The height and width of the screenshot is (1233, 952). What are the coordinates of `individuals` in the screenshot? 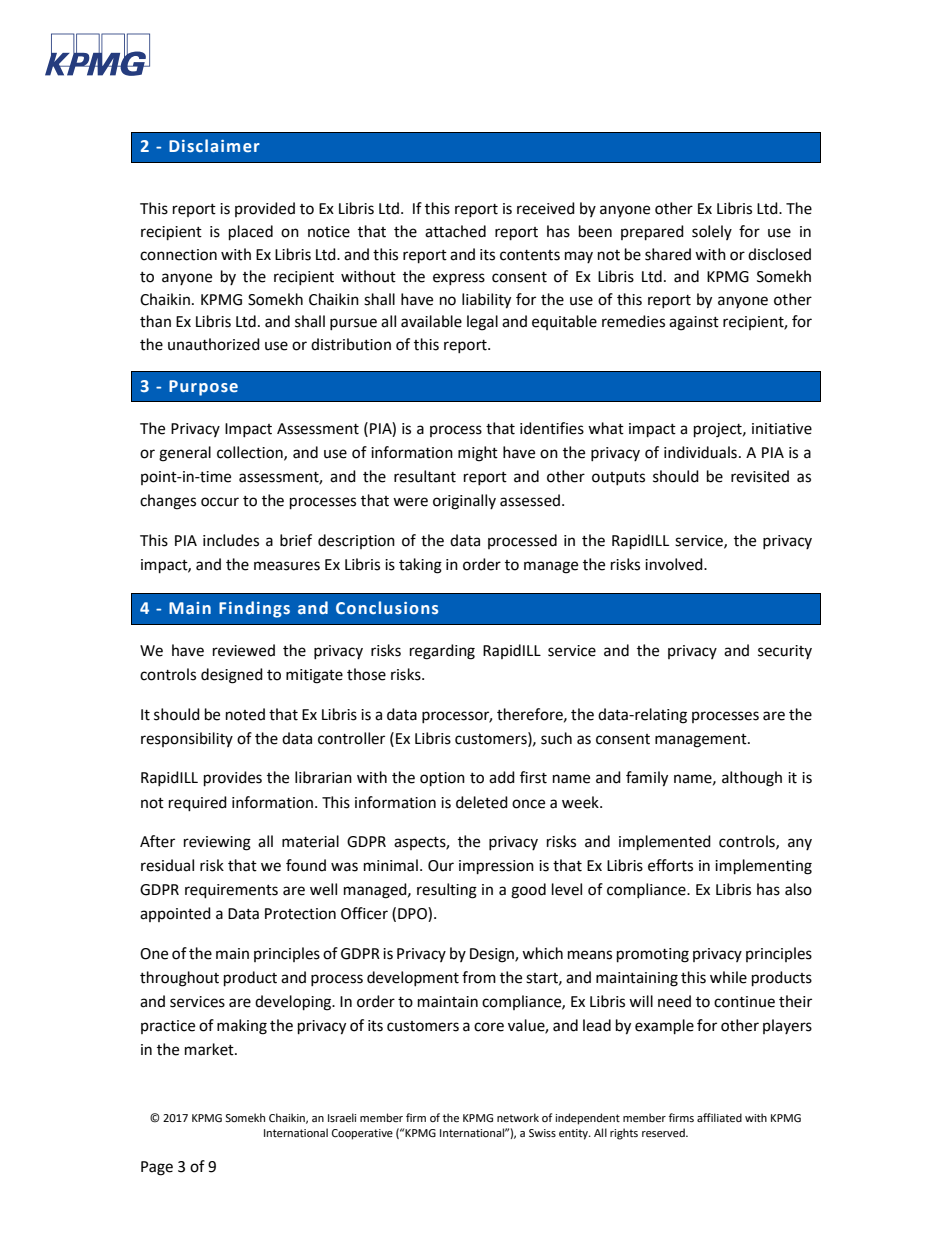 It's located at (700, 452).
